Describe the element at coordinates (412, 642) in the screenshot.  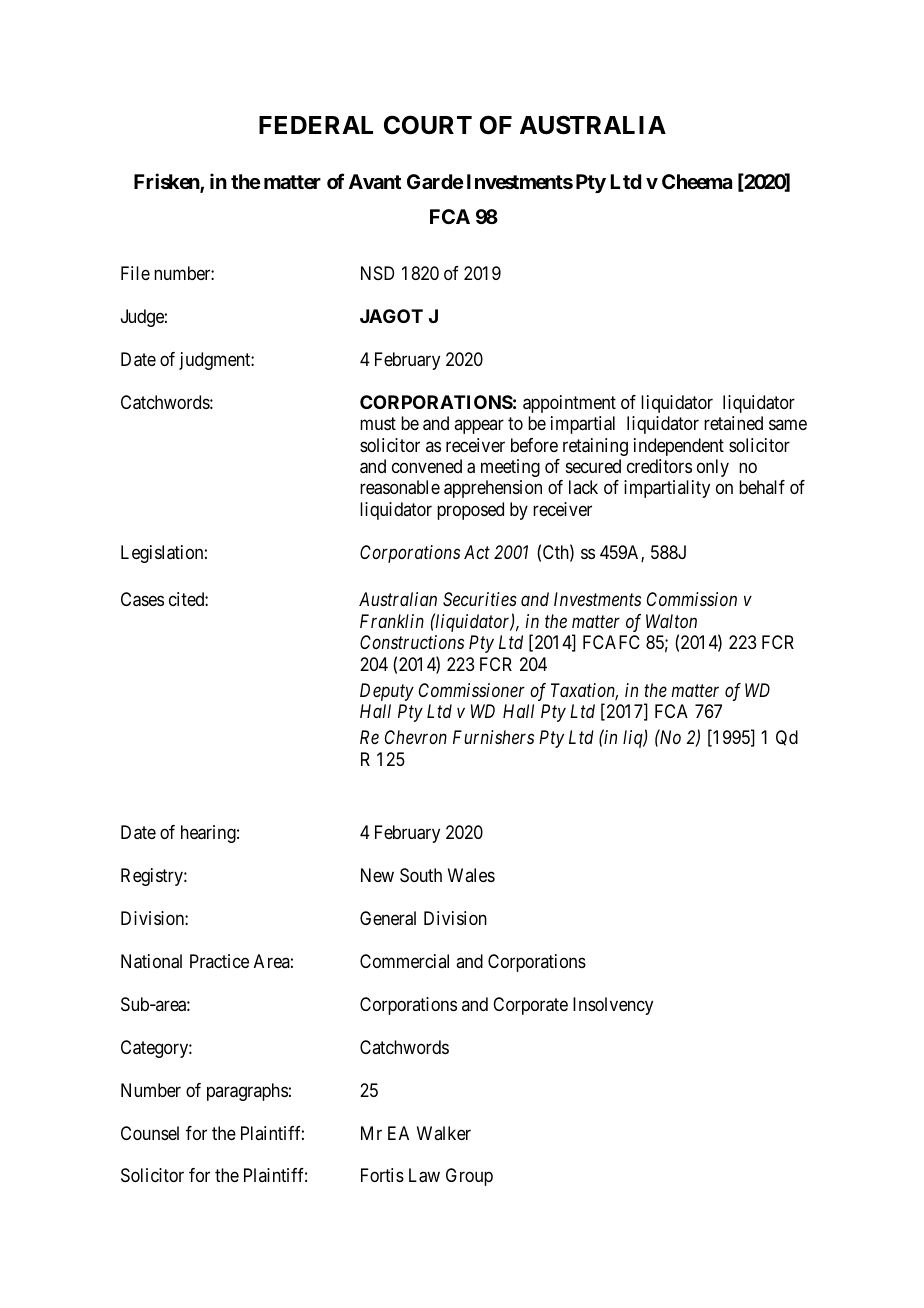
I see `Constructions` at that location.
